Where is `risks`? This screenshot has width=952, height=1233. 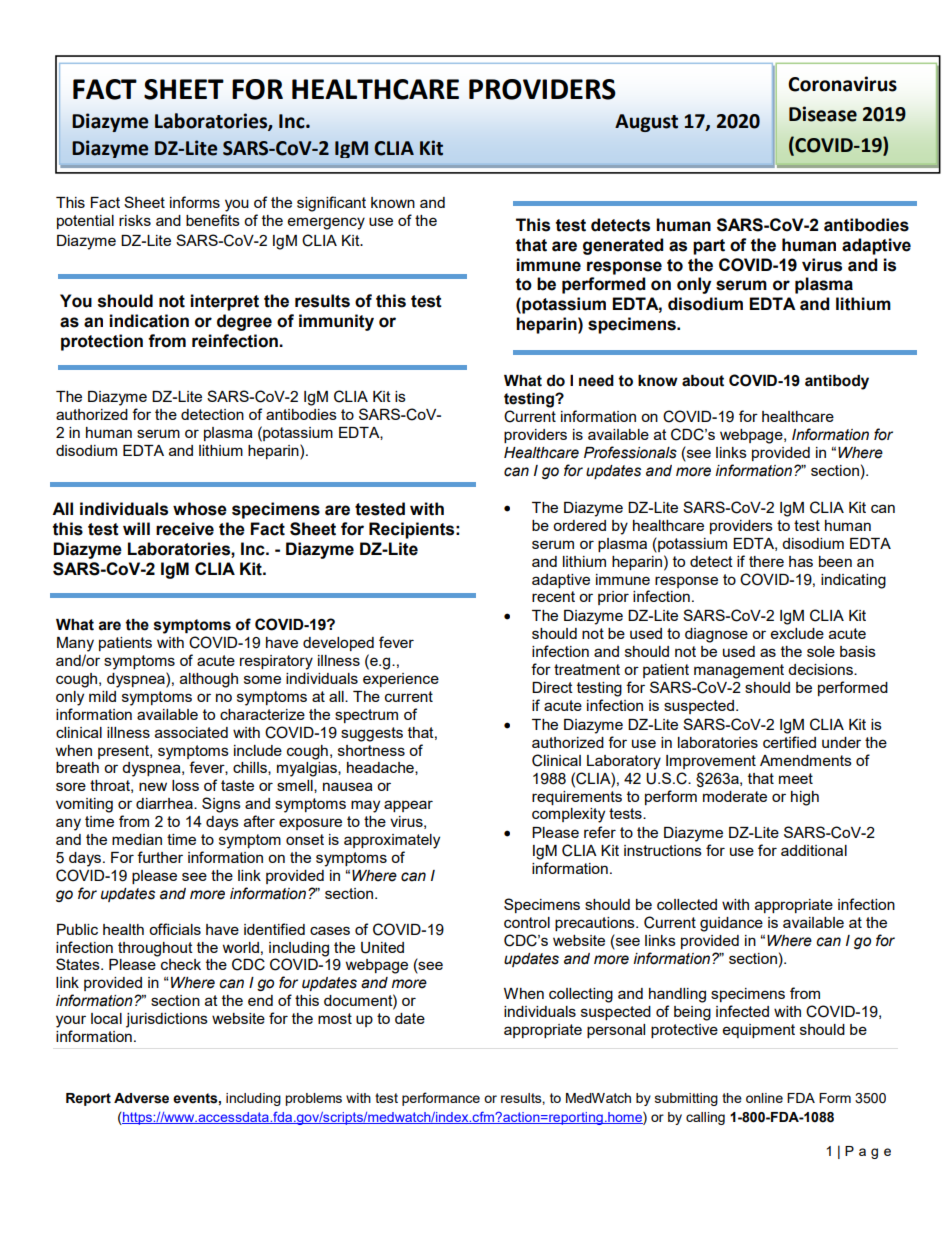 risks is located at coordinates (135, 220).
